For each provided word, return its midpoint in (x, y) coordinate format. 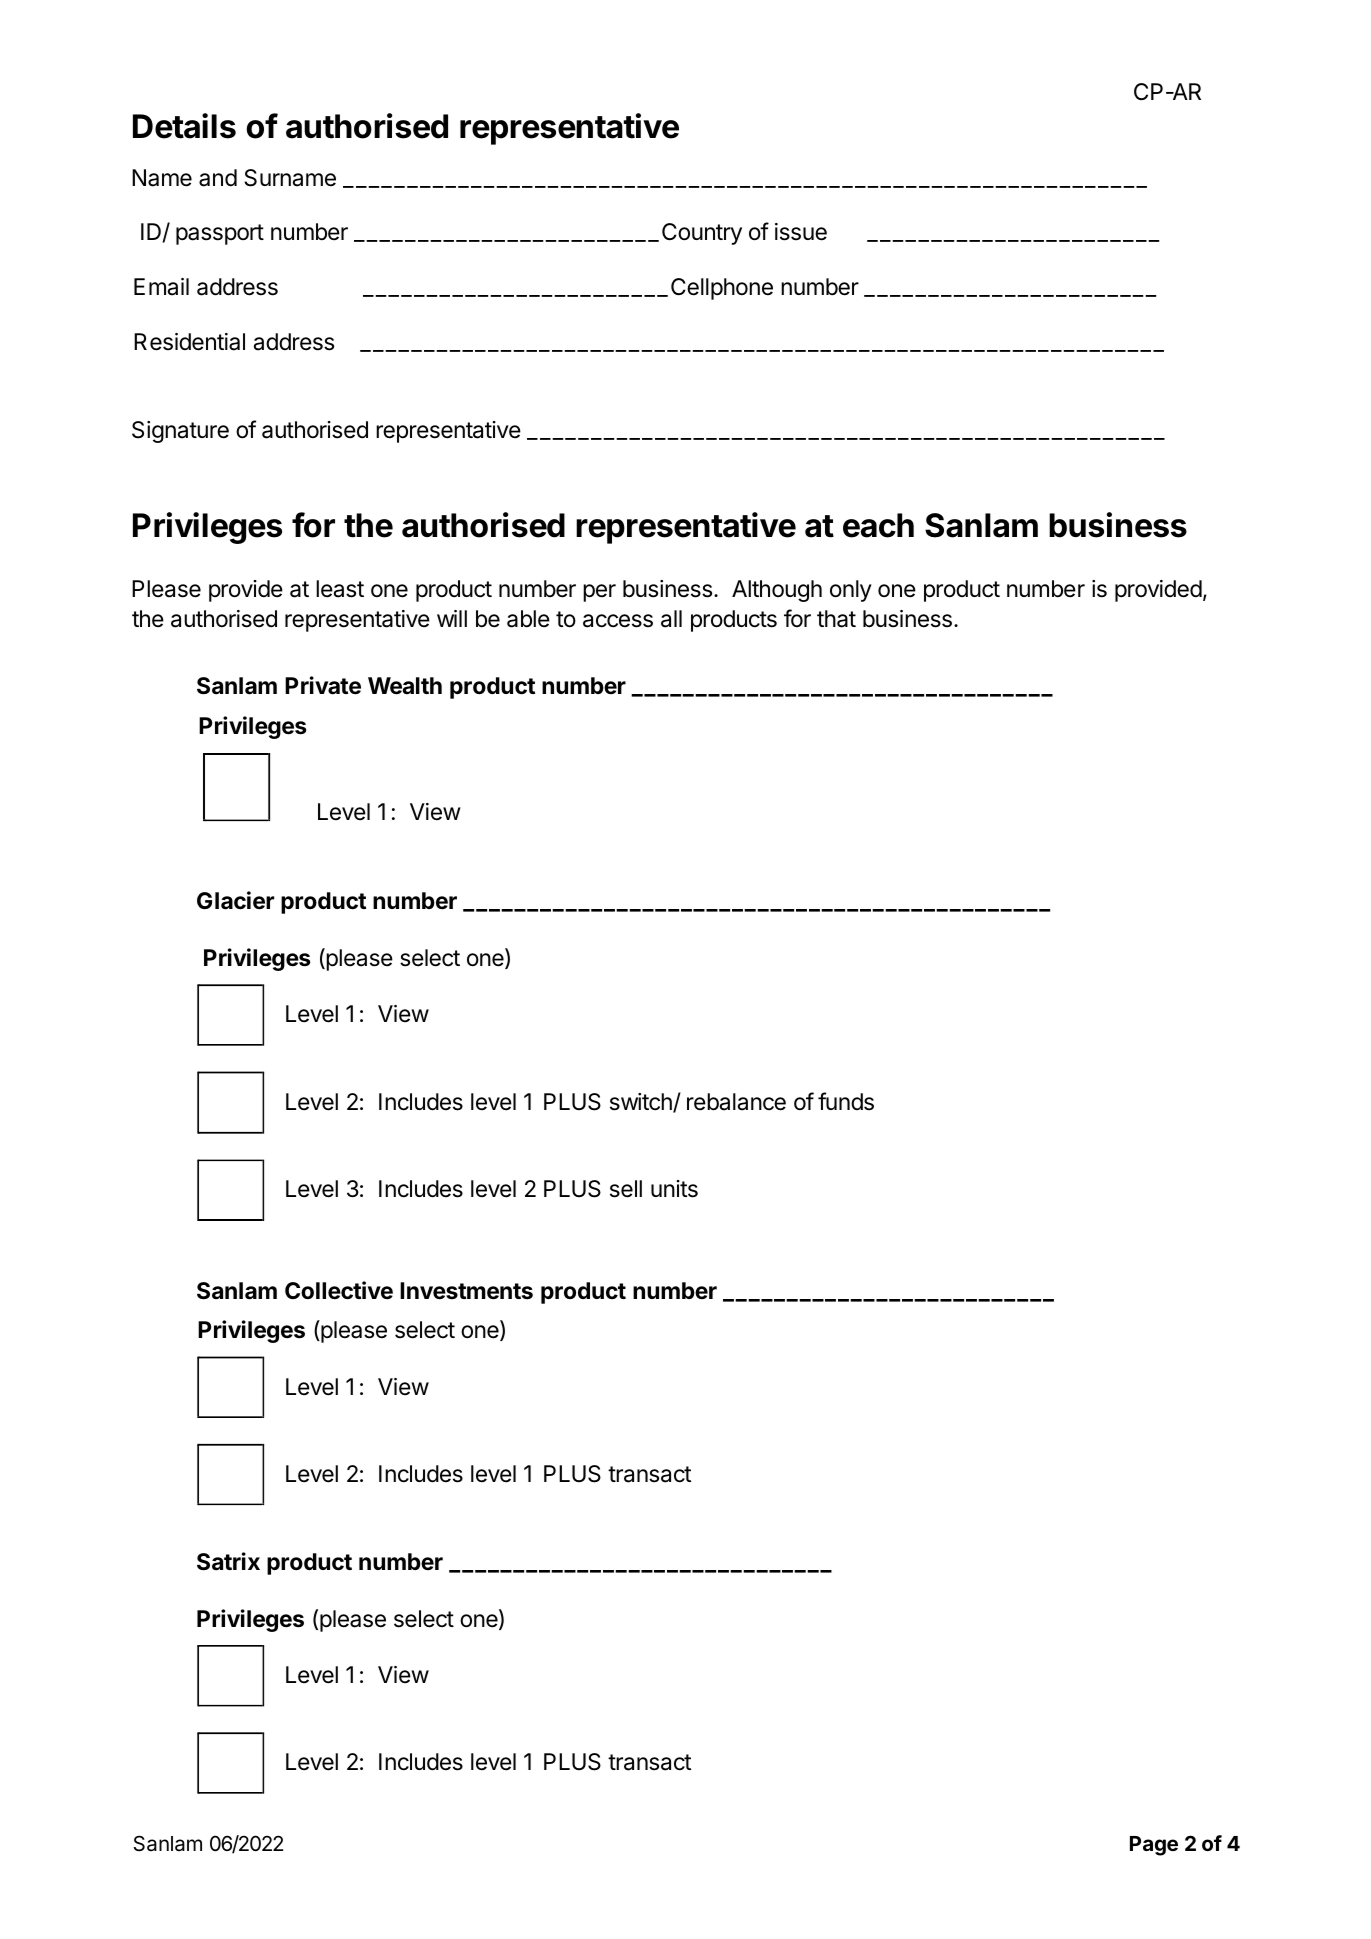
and (218, 178)
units (674, 1189)
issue (801, 232)
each (878, 525)
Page (1154, 1846)
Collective (339, 1290)
